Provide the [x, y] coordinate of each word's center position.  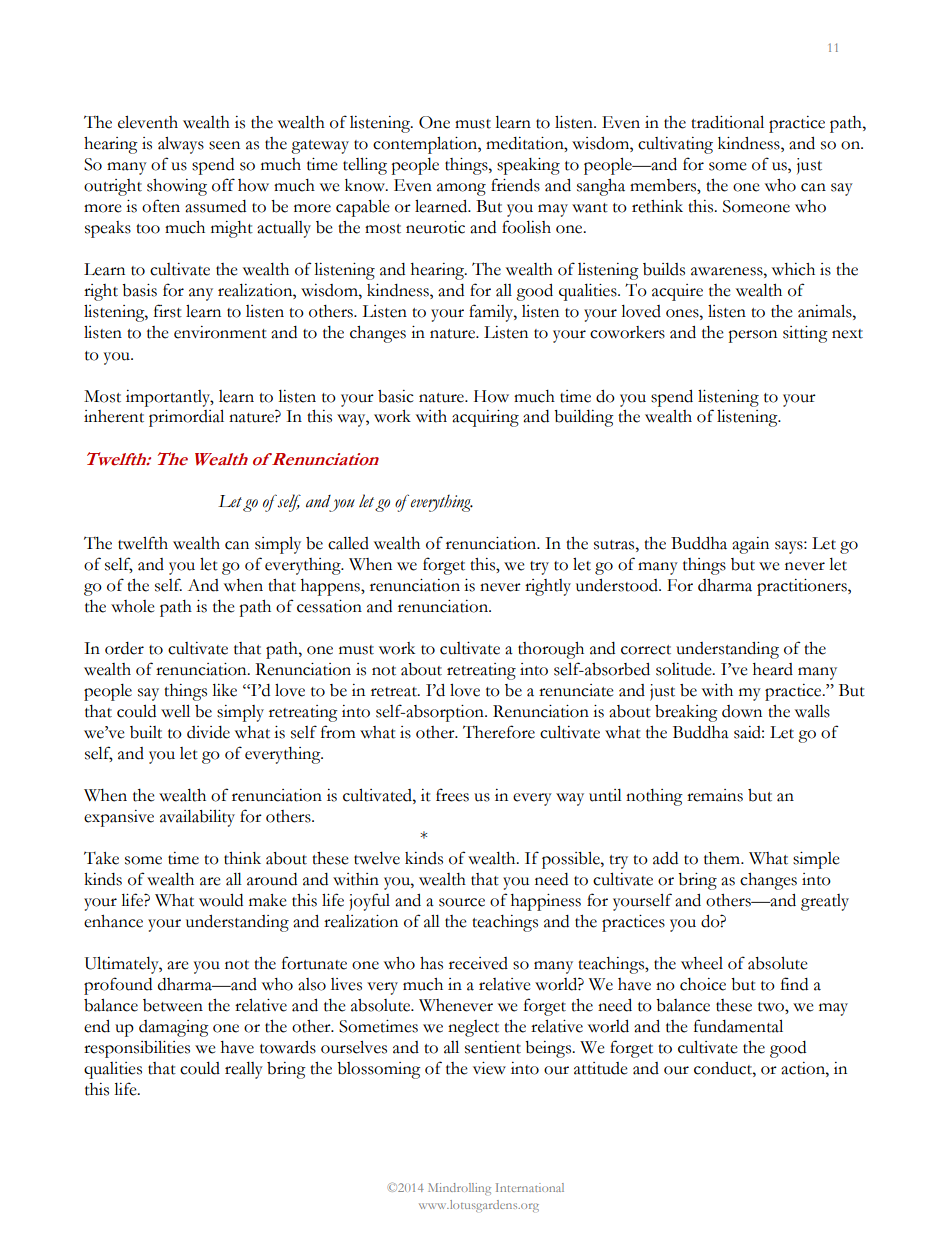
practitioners [803, 587]
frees [452, 795]
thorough [551, 650]
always [181, 145]
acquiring [485, 418]
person [752, 336]
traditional [727, 122]
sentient [493, 1047]
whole [133, 606]
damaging [174, 1028]
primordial [186, 418]
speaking [528, 166]
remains [715, 795]
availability [197, 818]
